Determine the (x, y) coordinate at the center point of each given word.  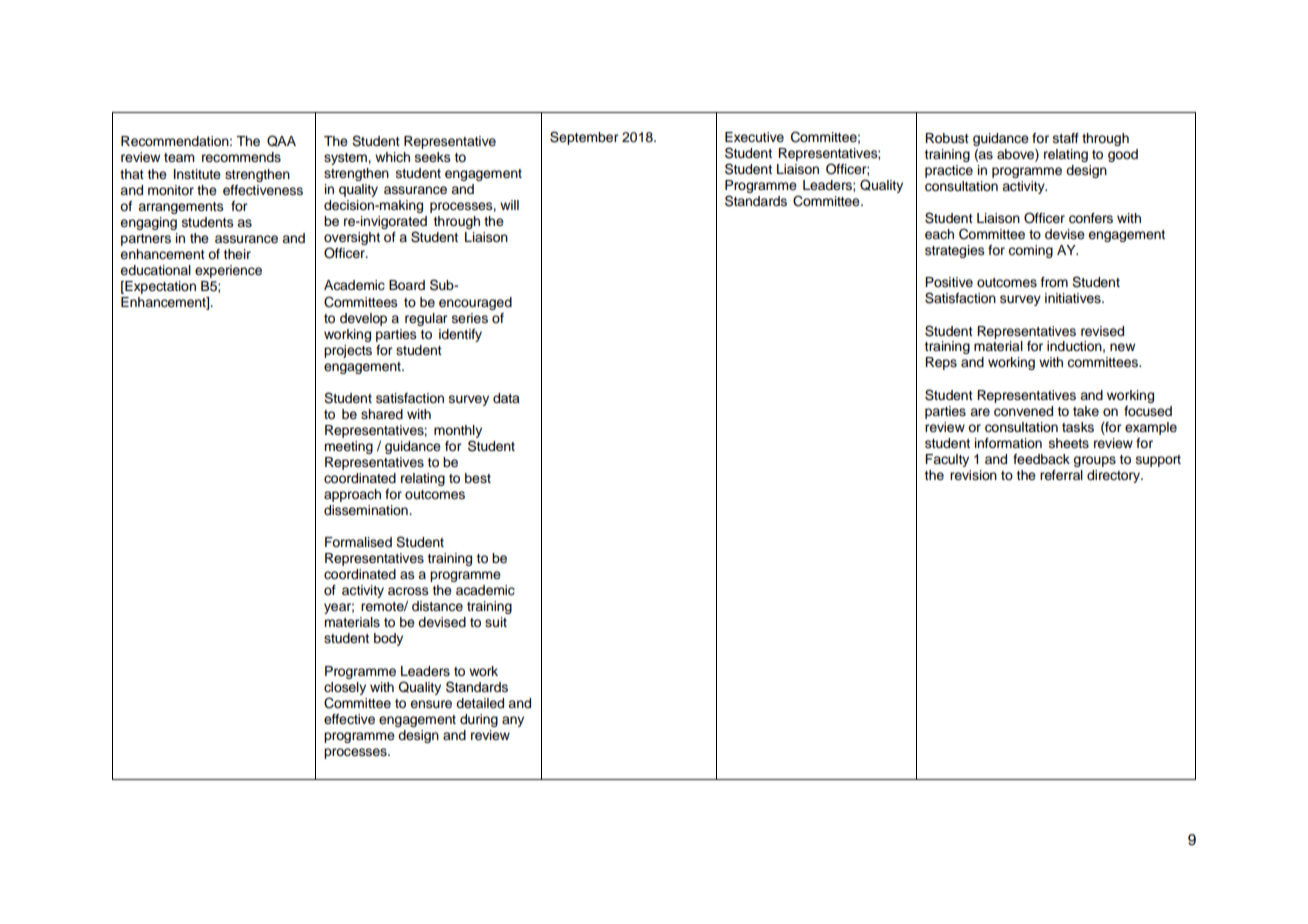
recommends (241, 157)
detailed (480, 703)
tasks (1078, 427)
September (584, 138)
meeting (348, 447)
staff (1066, 138)
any (513, 721)
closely (345, 688)
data (506, 398)
